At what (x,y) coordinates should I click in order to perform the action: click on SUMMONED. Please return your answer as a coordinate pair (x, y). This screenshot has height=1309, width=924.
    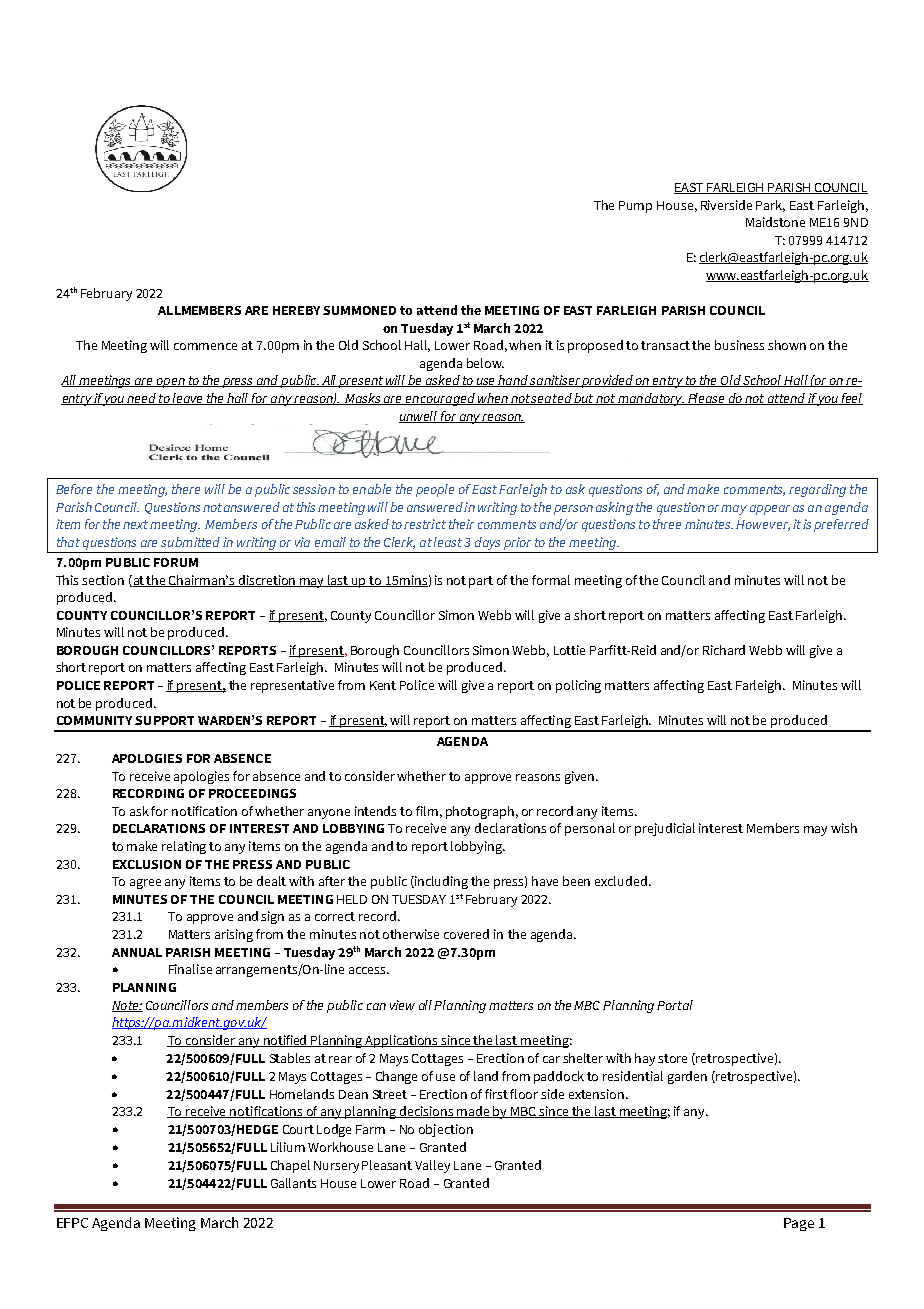
    Looking at the image, I should click on (359, 310).
